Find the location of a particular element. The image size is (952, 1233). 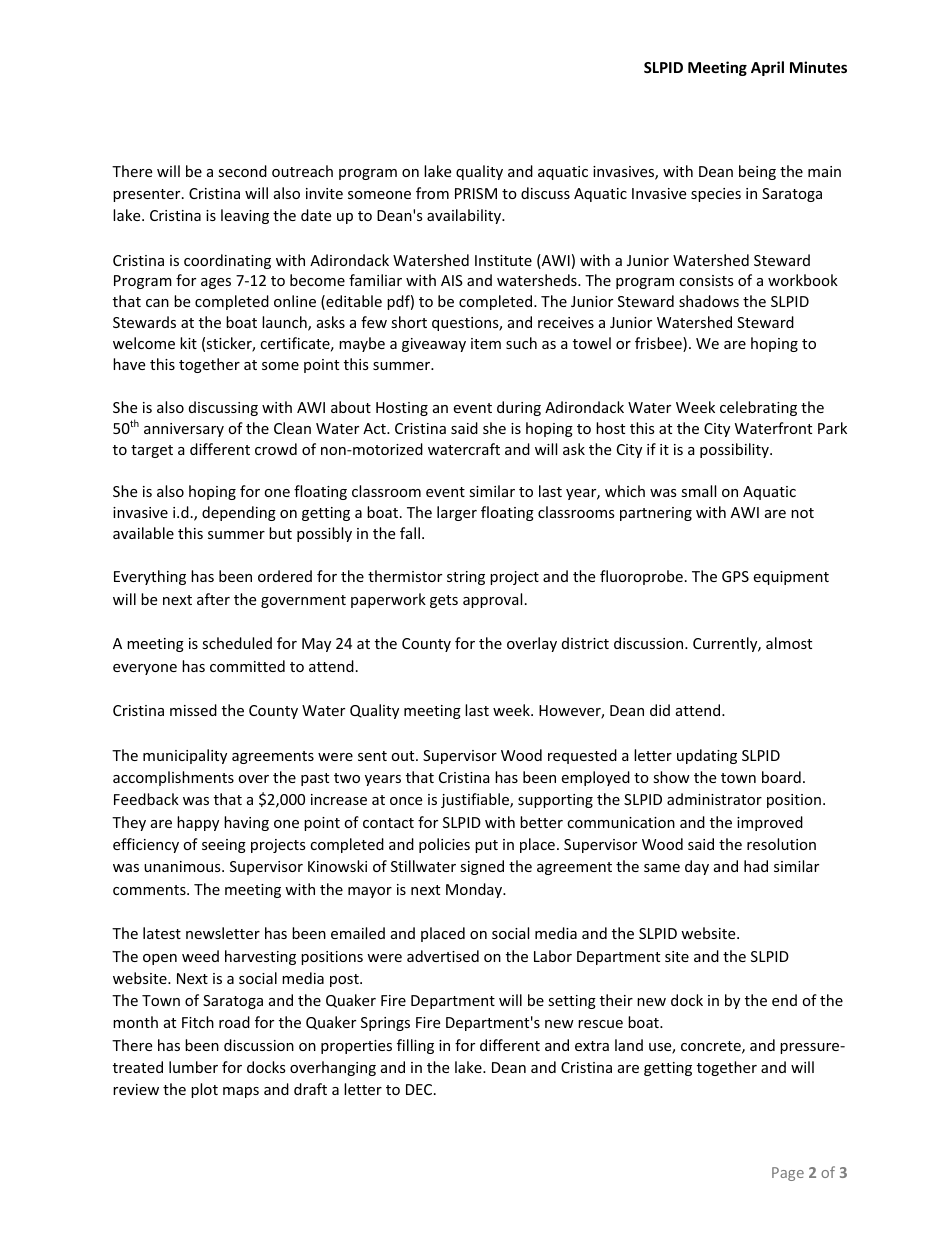

anniversary is located at coordinates (184, 430).
